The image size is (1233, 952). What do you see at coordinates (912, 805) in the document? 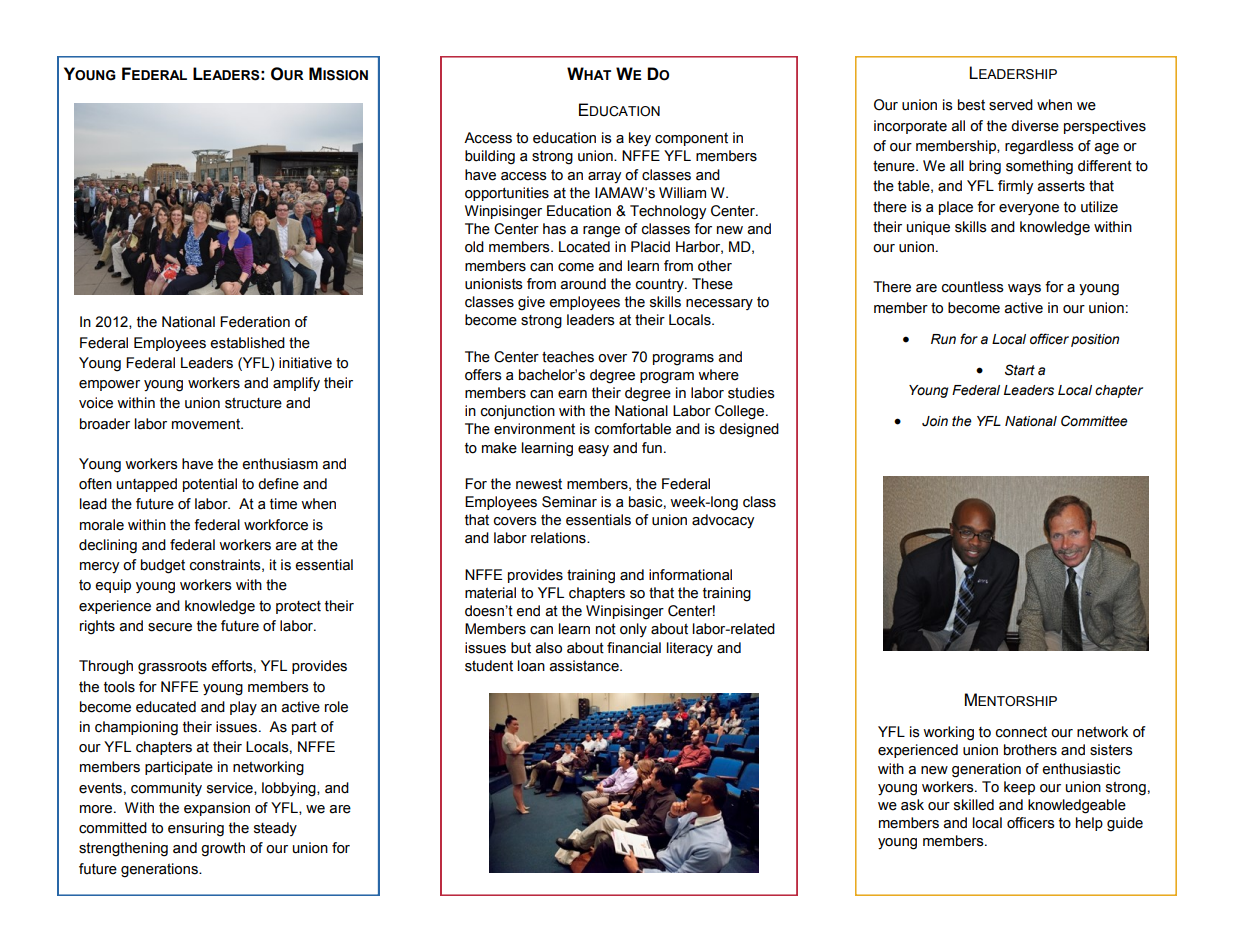
I see `ask` at bounding box center [912, 805].
